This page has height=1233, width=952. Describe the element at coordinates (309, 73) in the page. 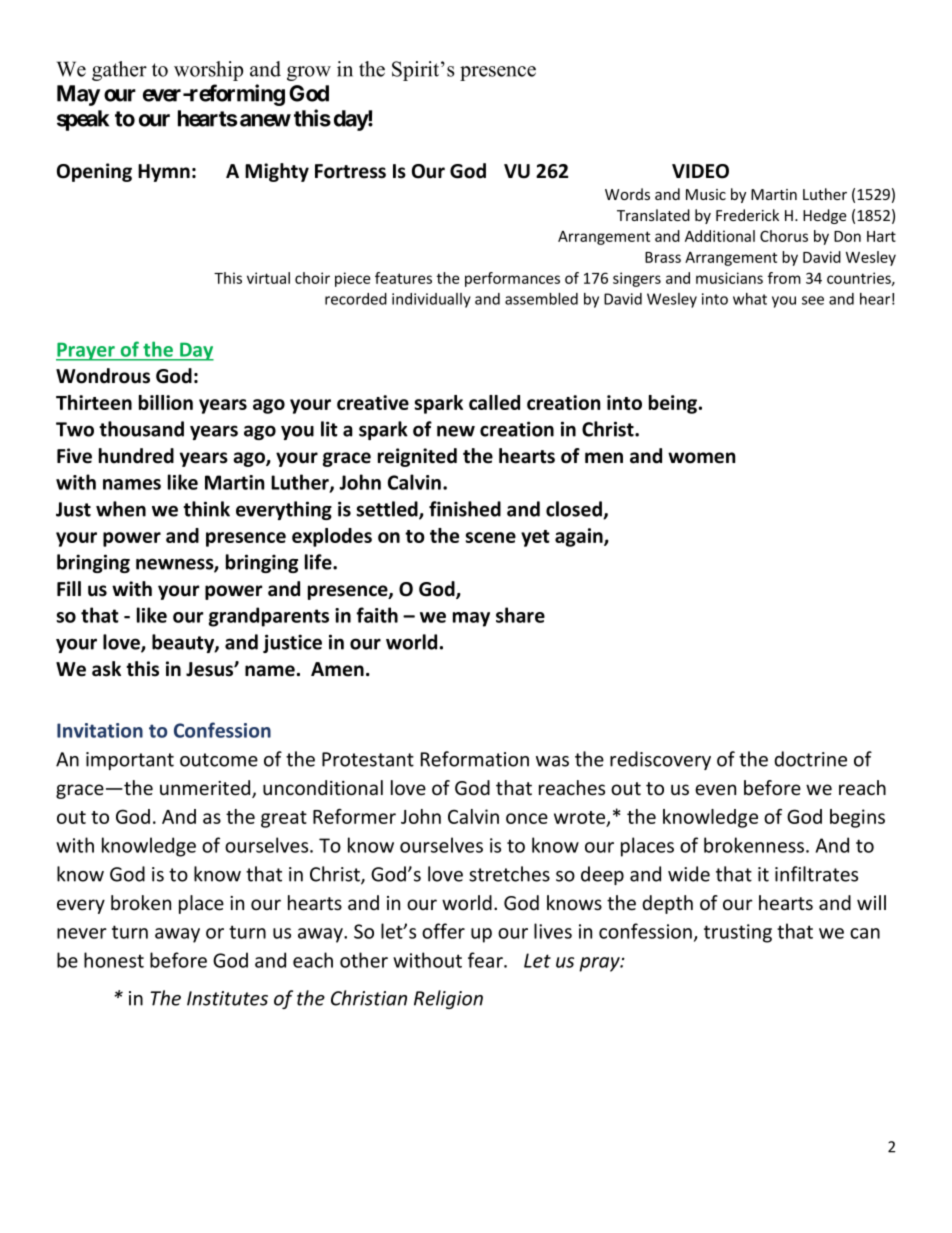

I see `grow` at that location.
